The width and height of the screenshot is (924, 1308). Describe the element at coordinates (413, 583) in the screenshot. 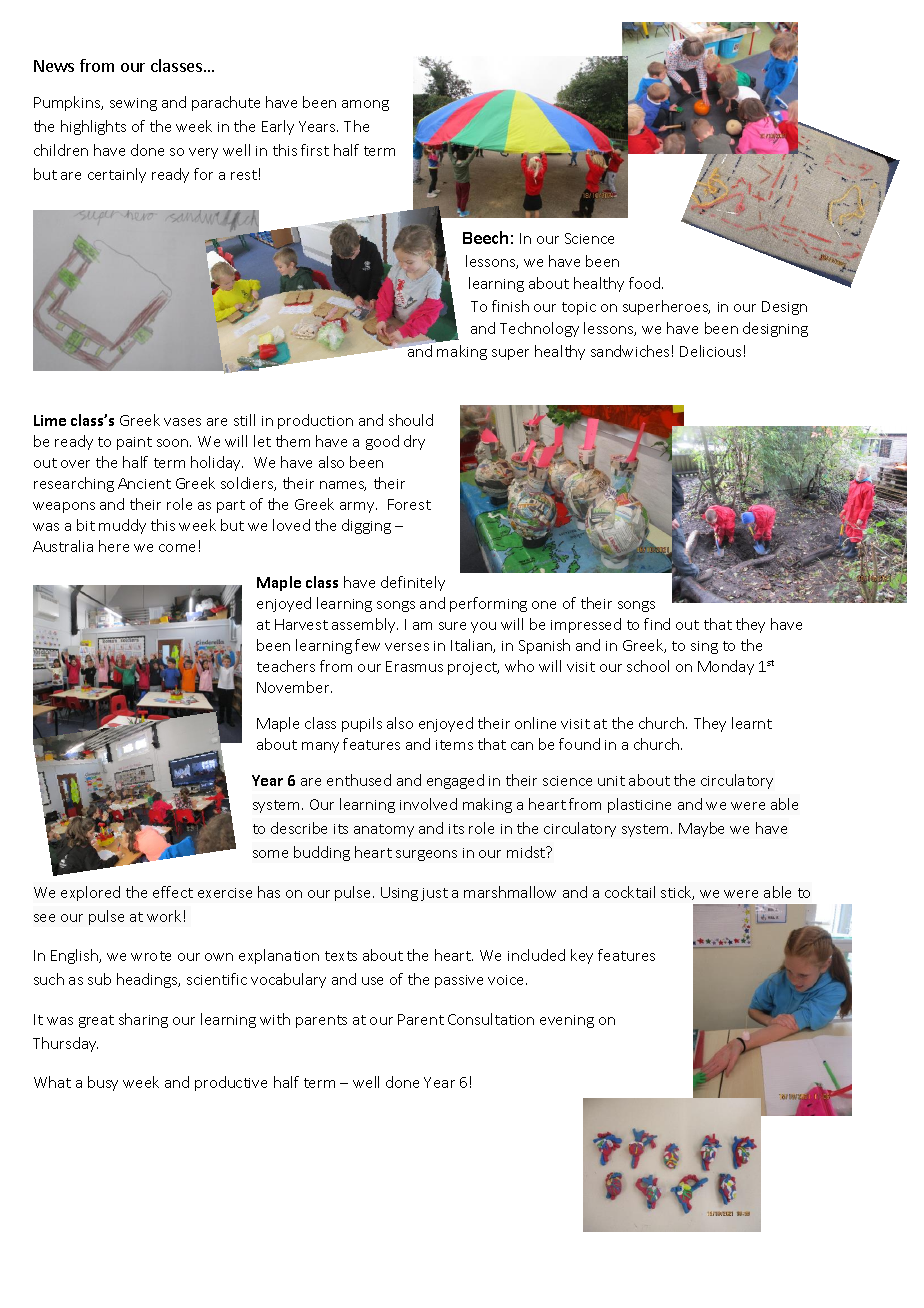

I see `definitely` at that location.
